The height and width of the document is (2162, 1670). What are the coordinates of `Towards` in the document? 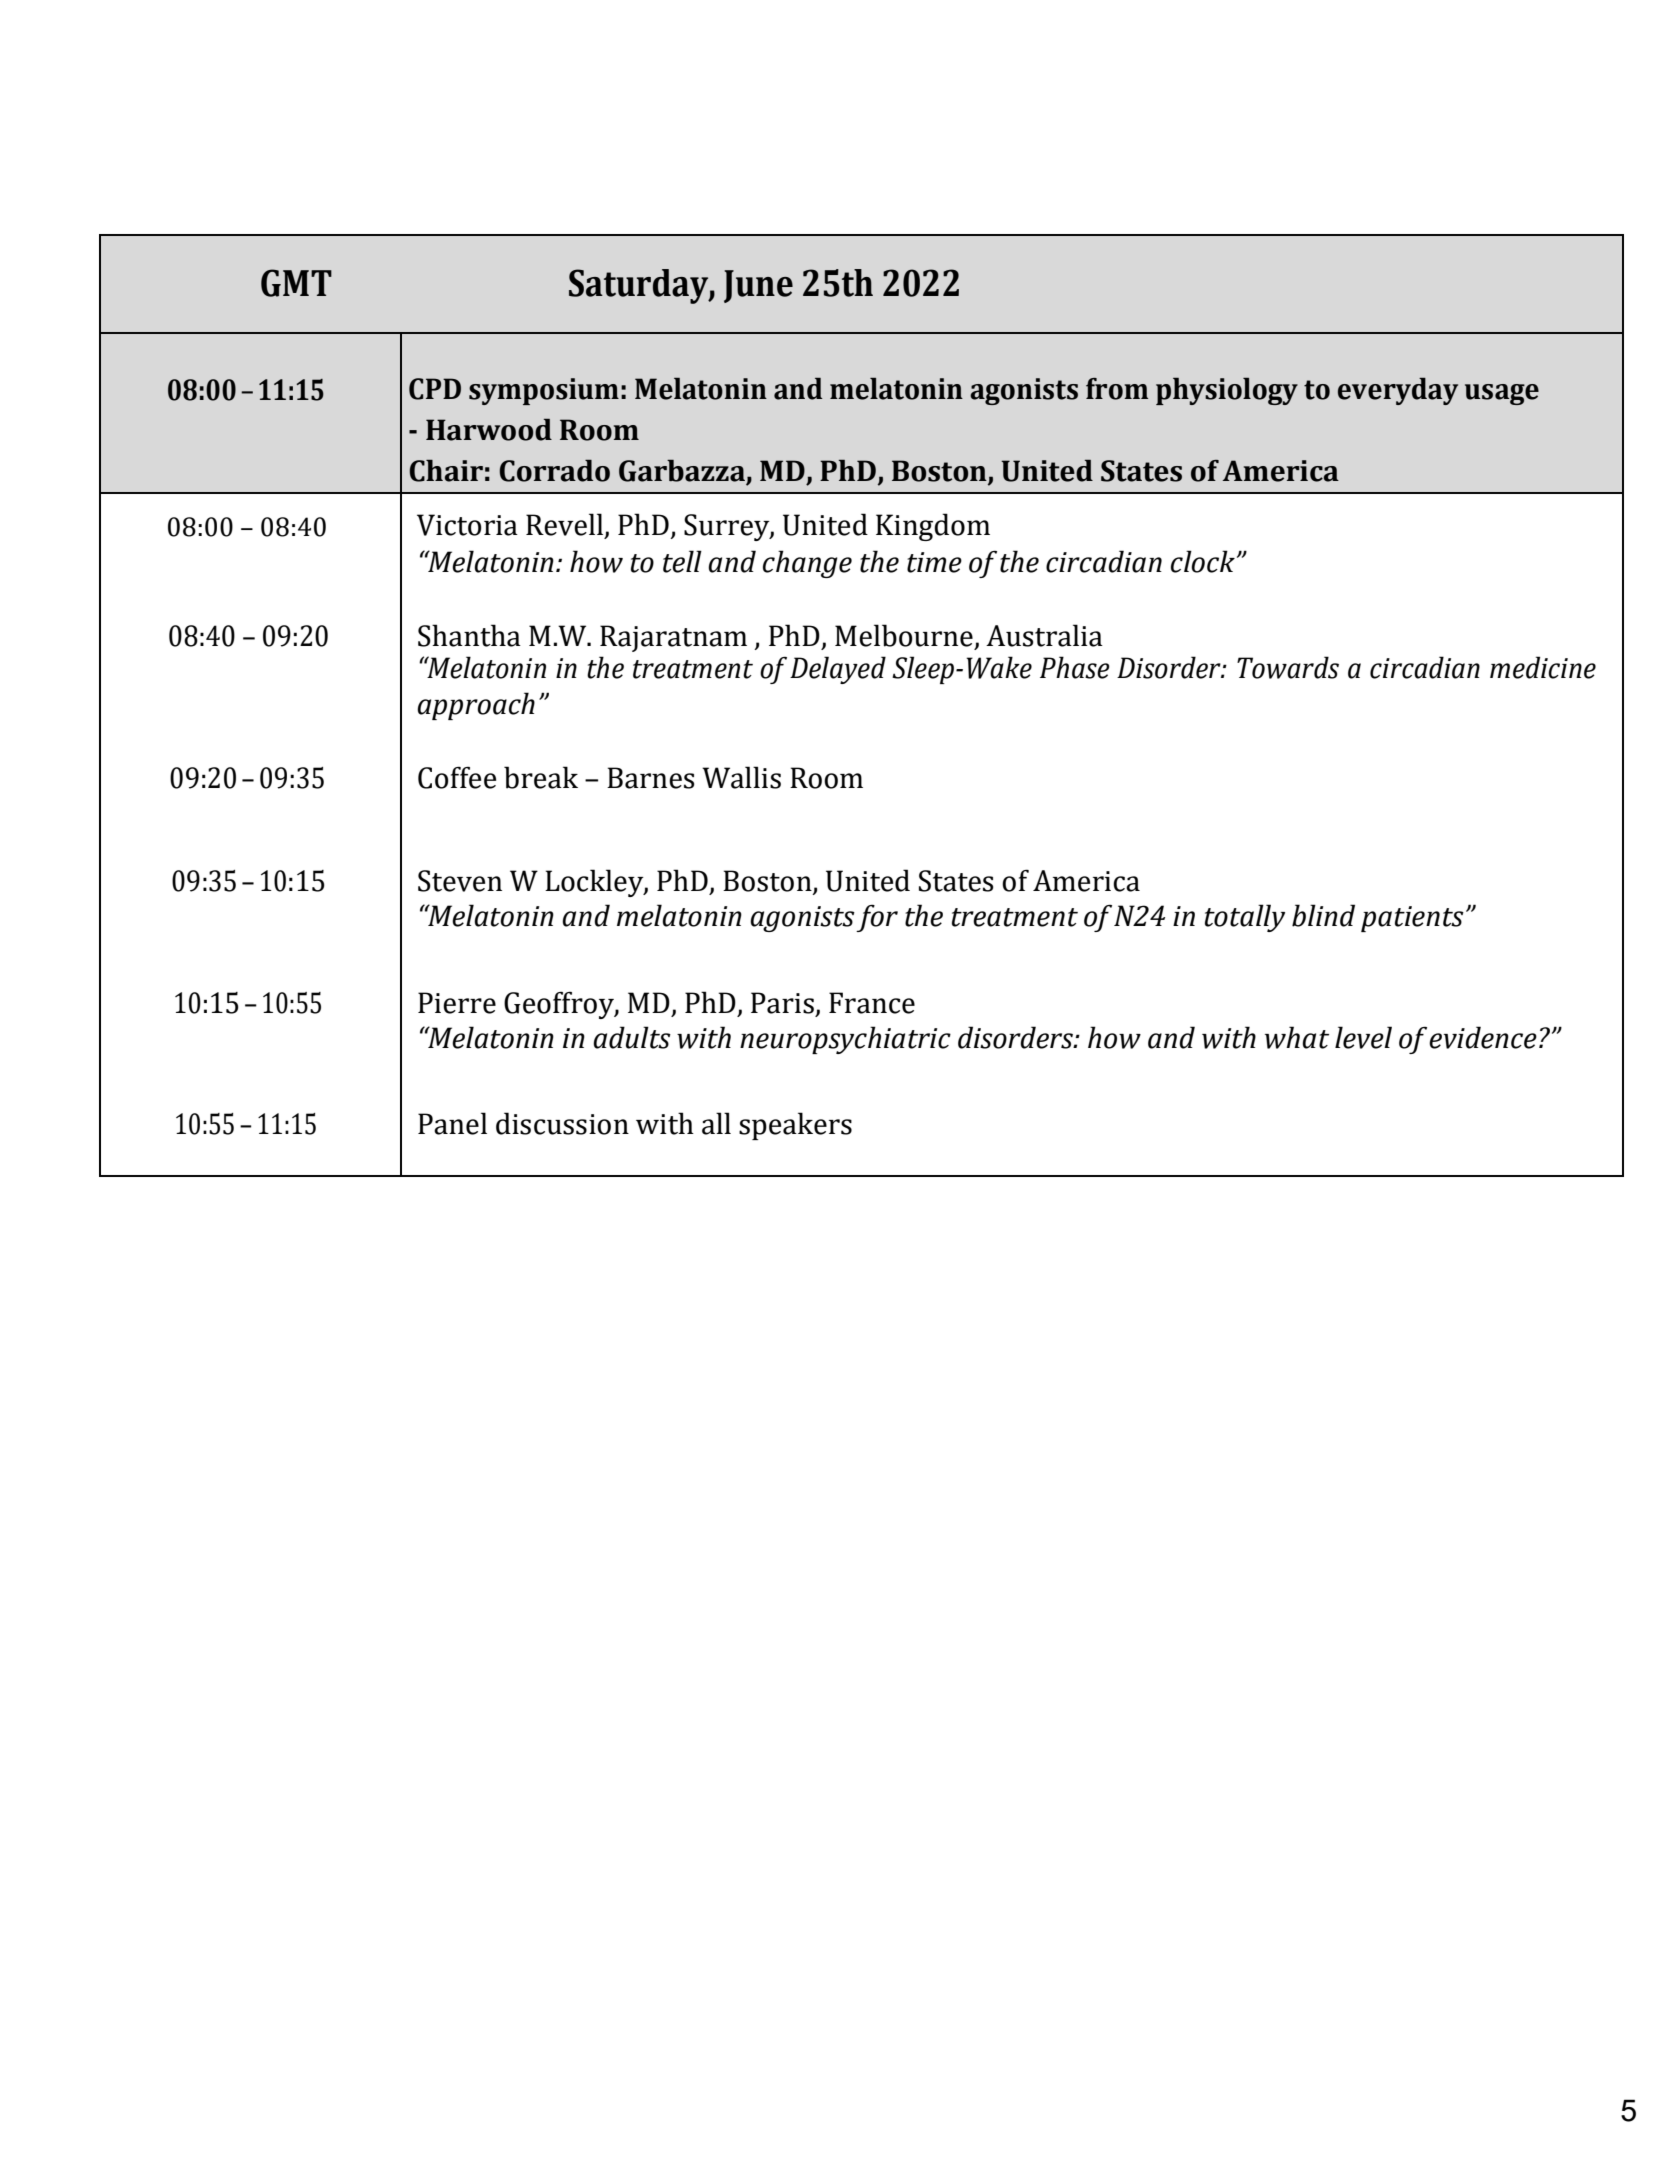 It's located at (1288, 667).
